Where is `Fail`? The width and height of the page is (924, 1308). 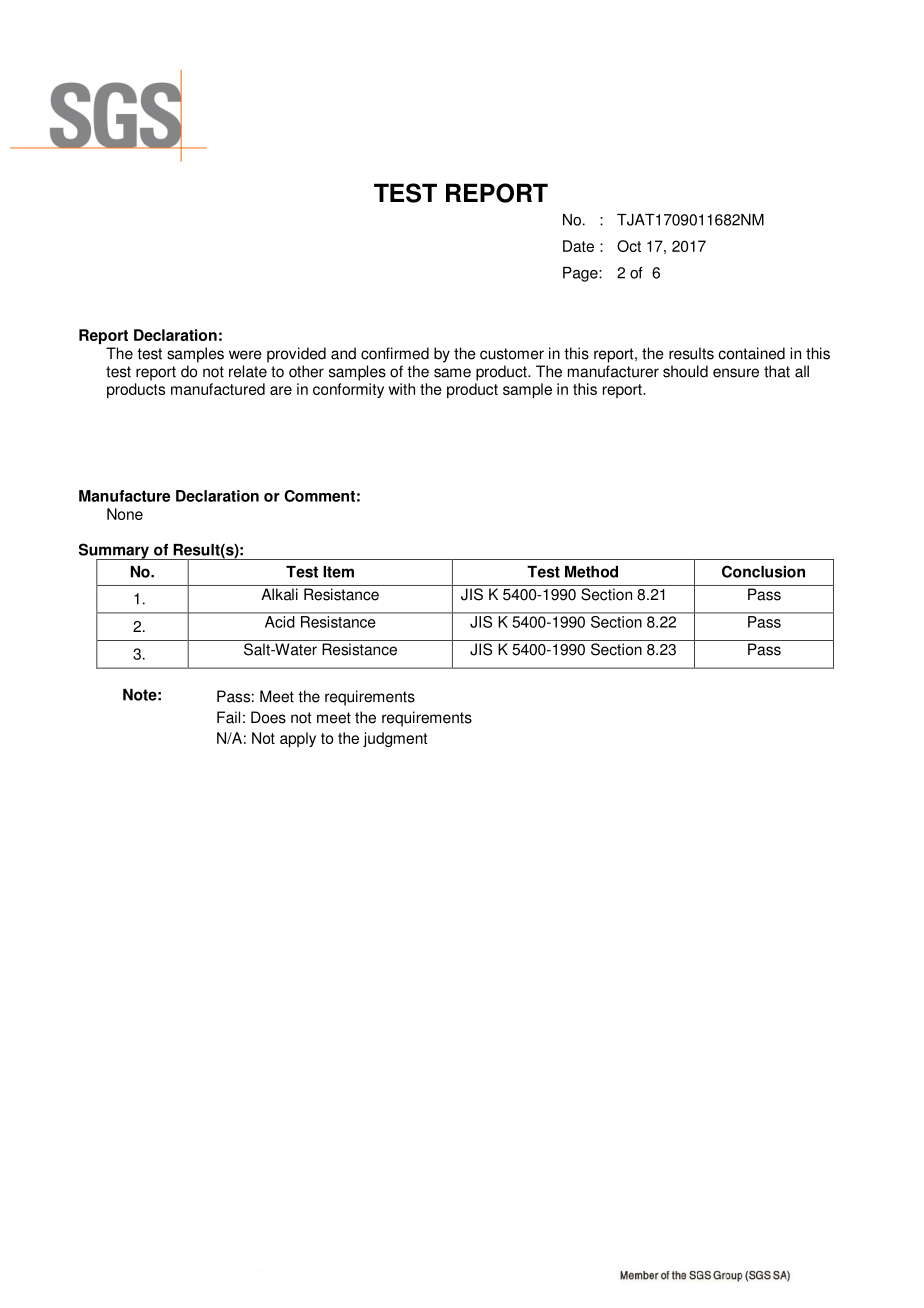 Fail is located at coordinates (228, 717).
